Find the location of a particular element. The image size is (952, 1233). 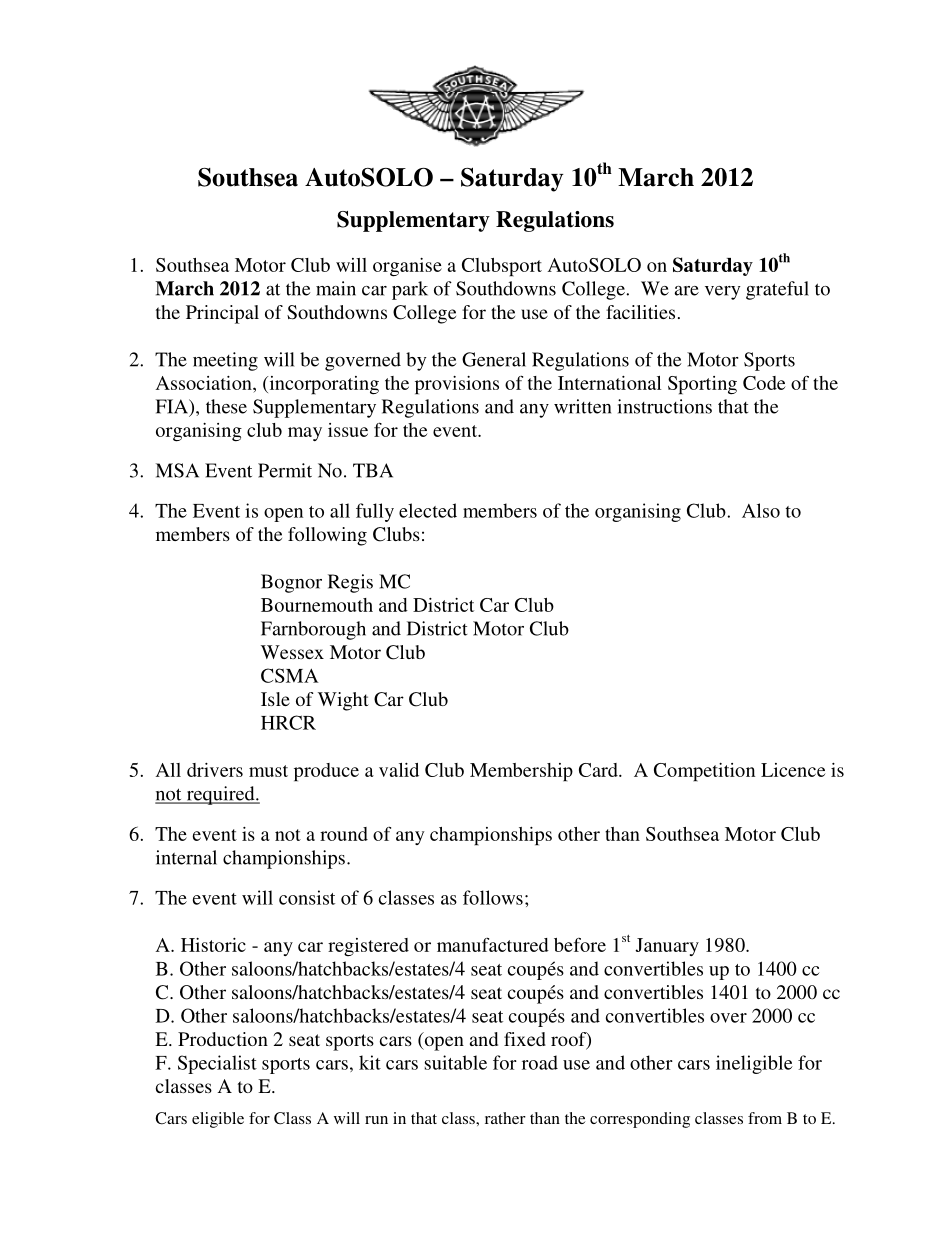

Isle is located at coordinates (275, 699).
